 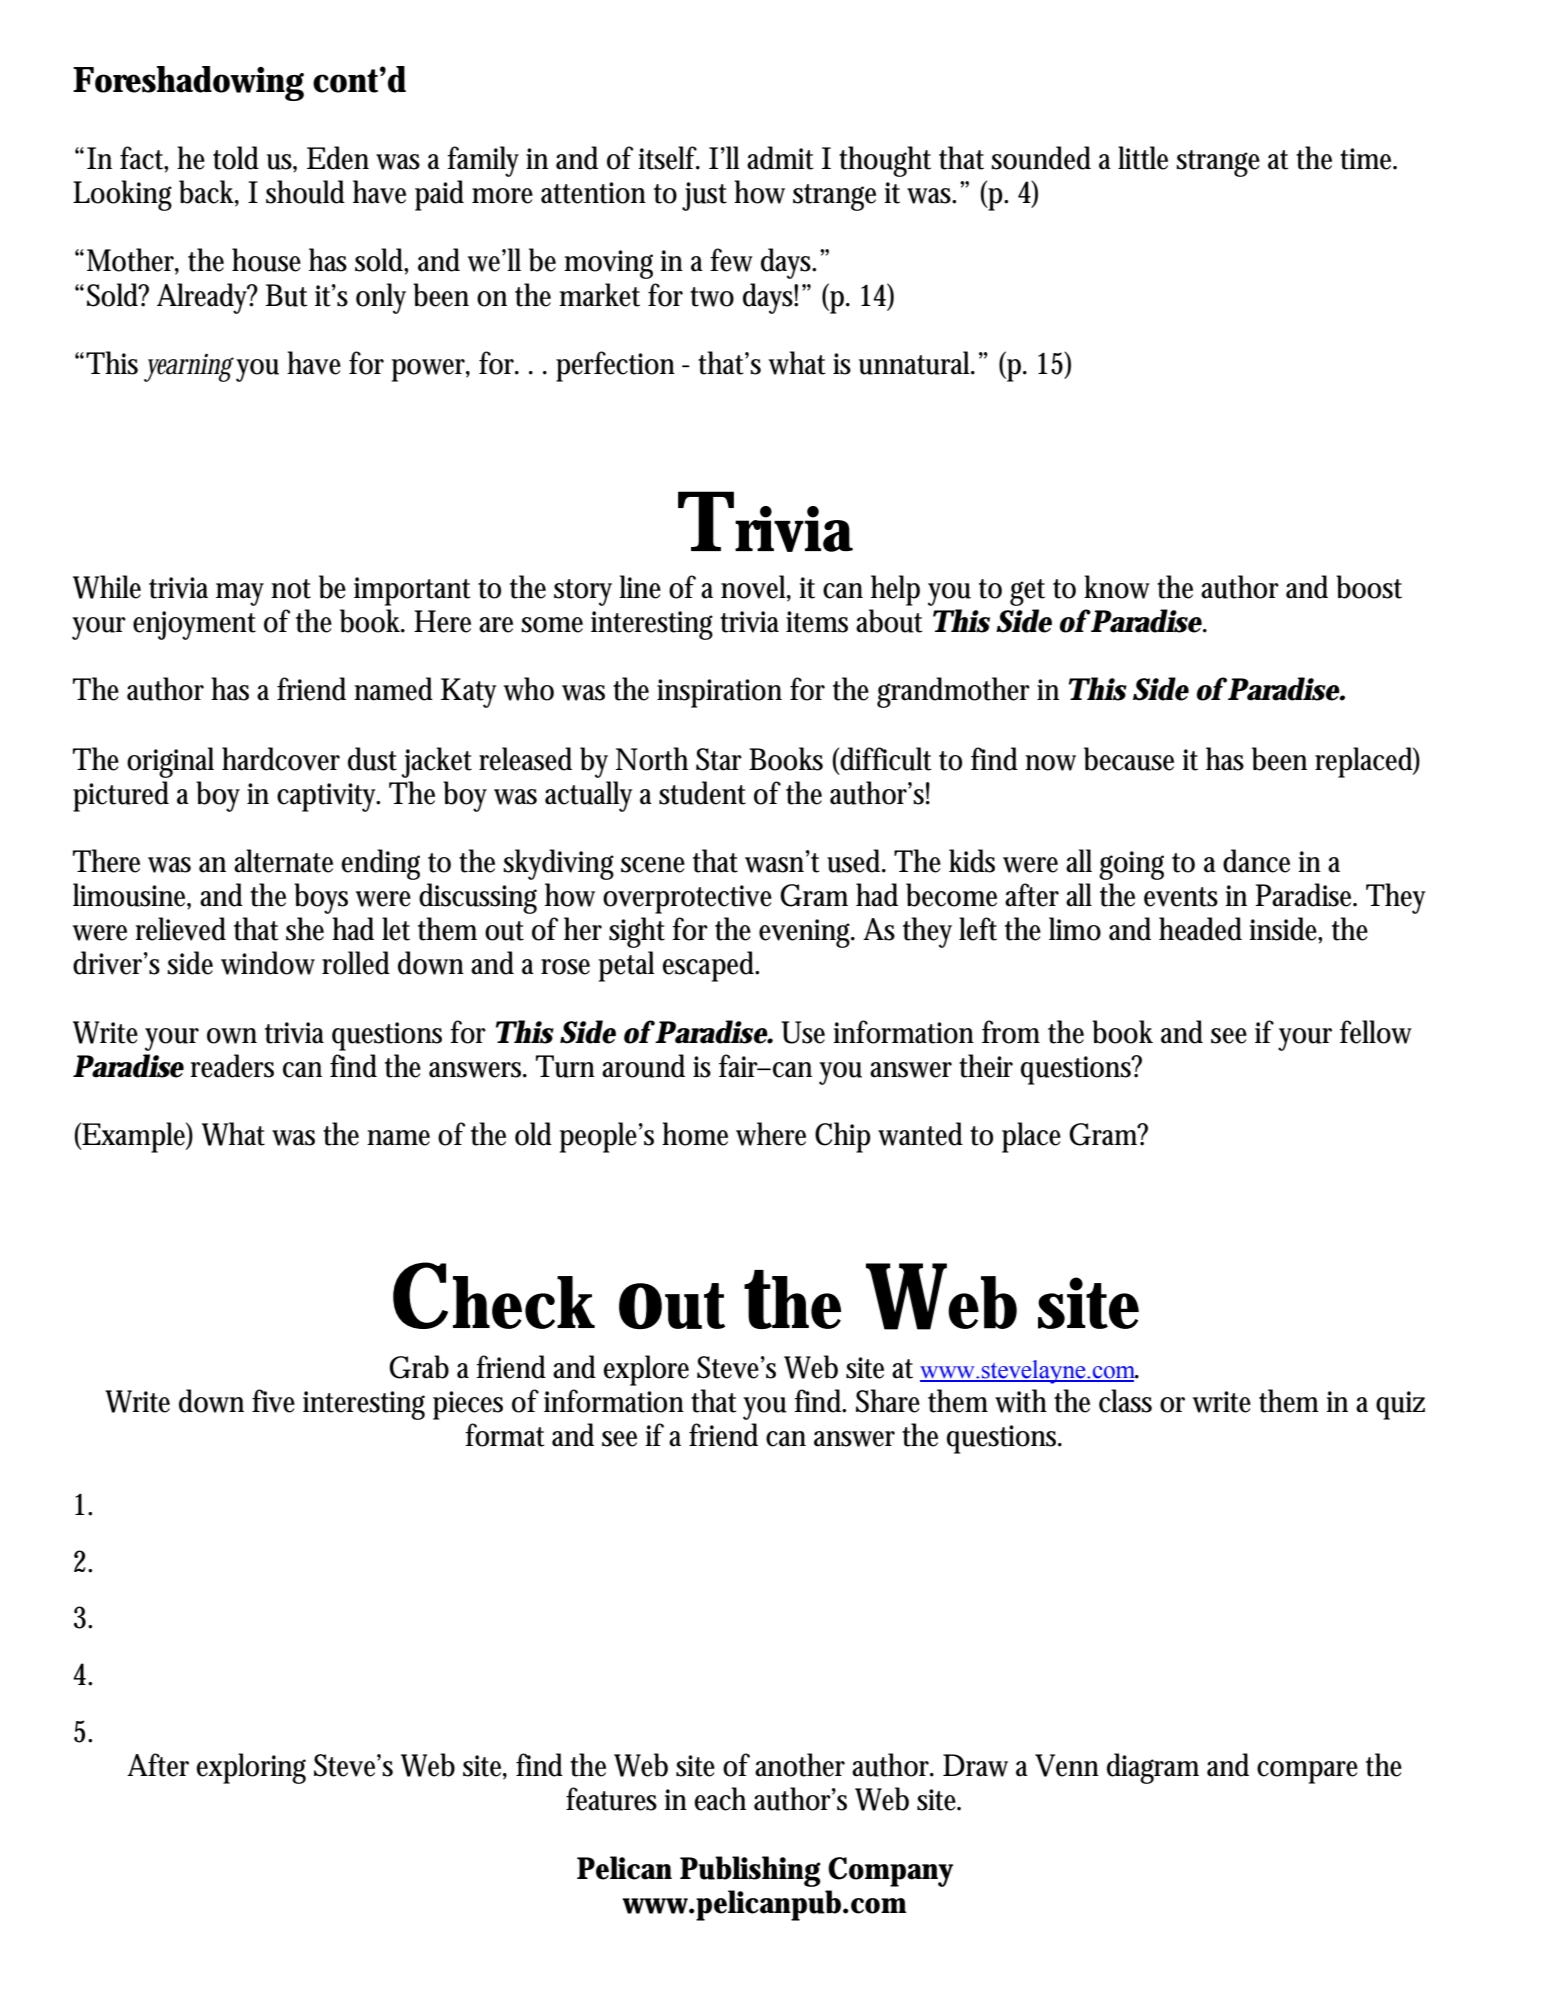 I want to click on hardcover, so click(x=281, y=759).
